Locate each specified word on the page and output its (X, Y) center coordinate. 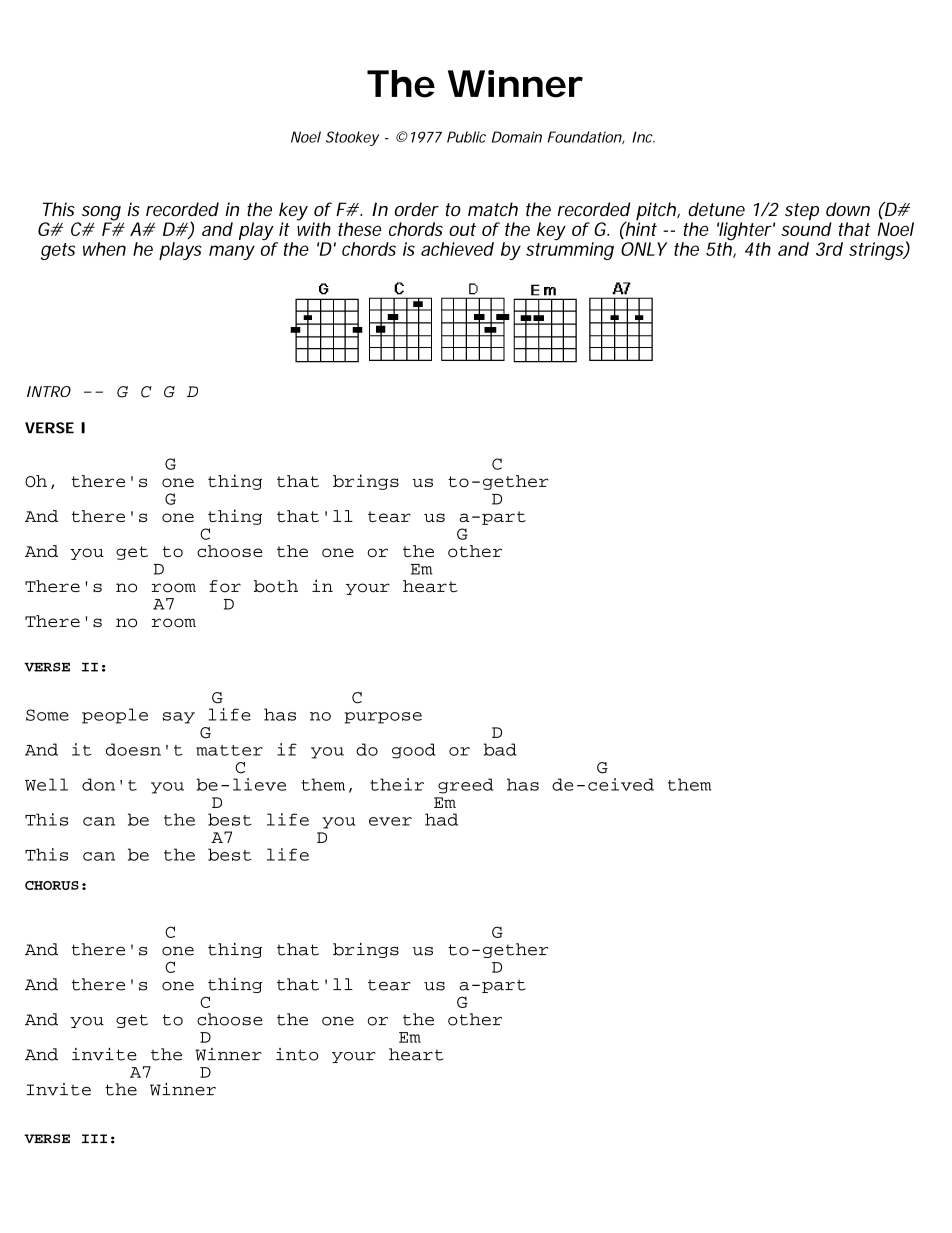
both (276, 586)
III (94, 1138)
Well (46, 784)
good (414, 751)
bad (500, 749)
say (179, 718)
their (397, 784)
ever (390, 821)
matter (229, 750)
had (441, 819)
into (297, 1054)
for (225, 586)
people (115, 716)
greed (465, 786)
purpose (383, 718)
